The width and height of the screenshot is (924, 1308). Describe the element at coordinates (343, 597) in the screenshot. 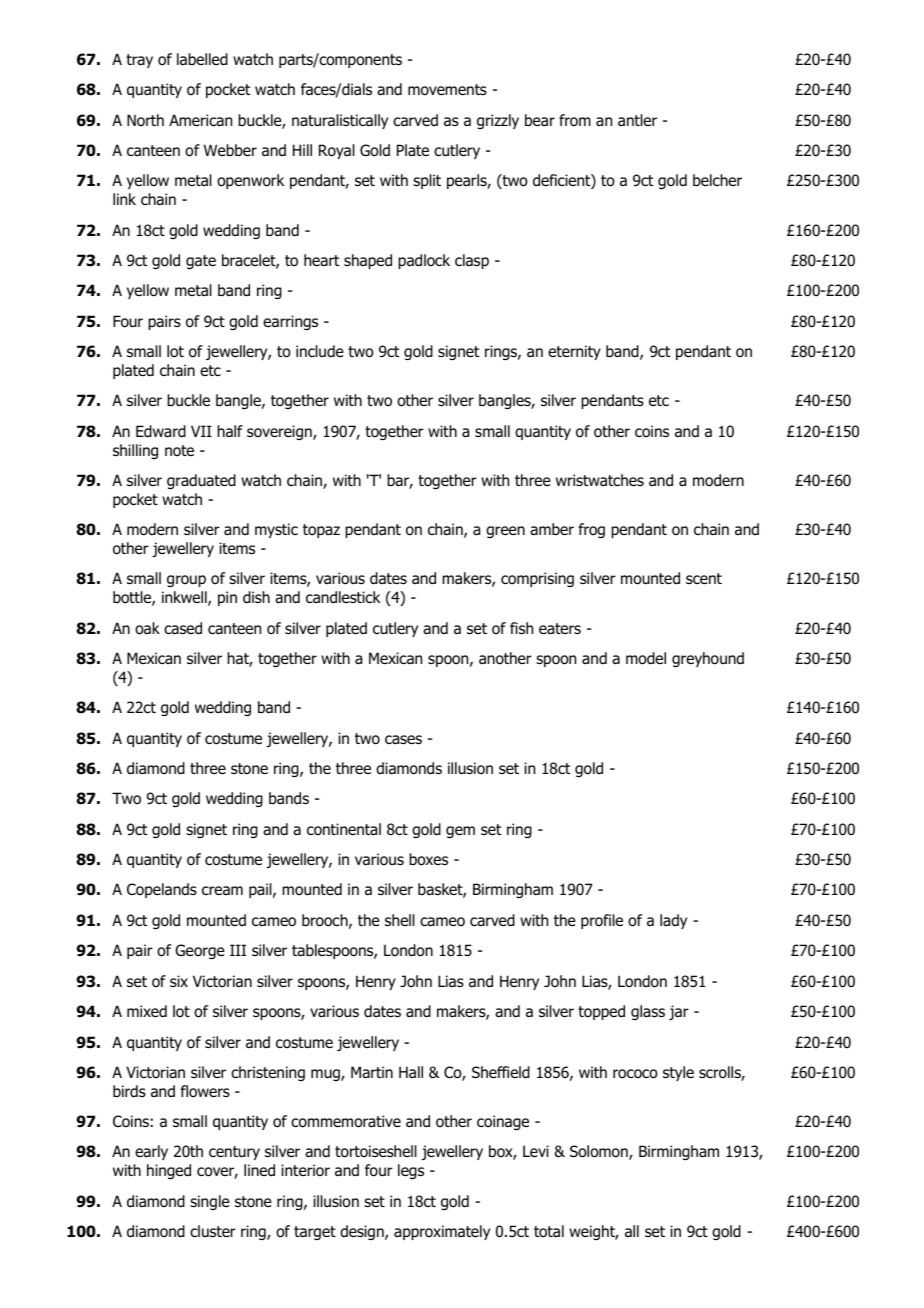

I see `candlestick` at that location.
